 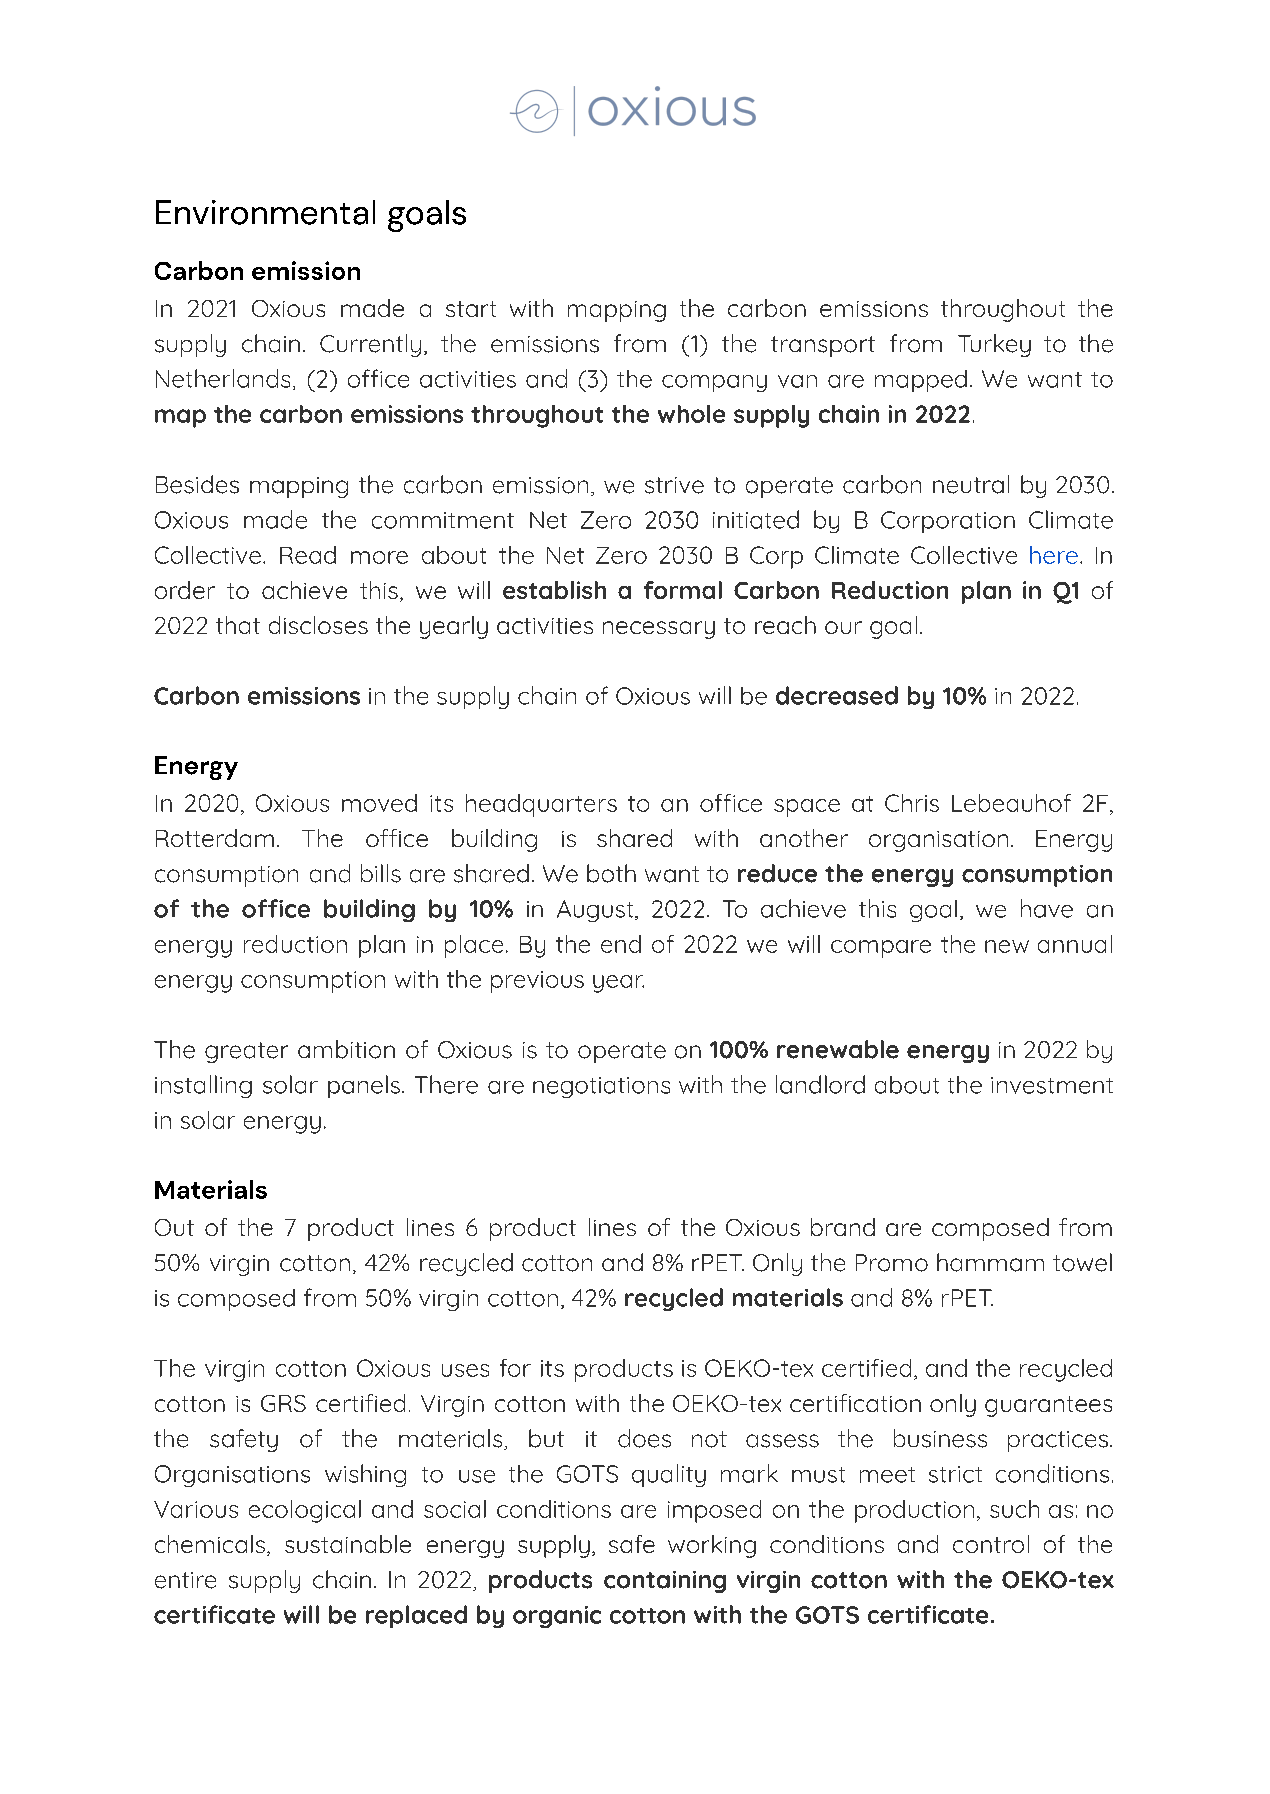 I want to click on bills, so click(x=381, y=873).
